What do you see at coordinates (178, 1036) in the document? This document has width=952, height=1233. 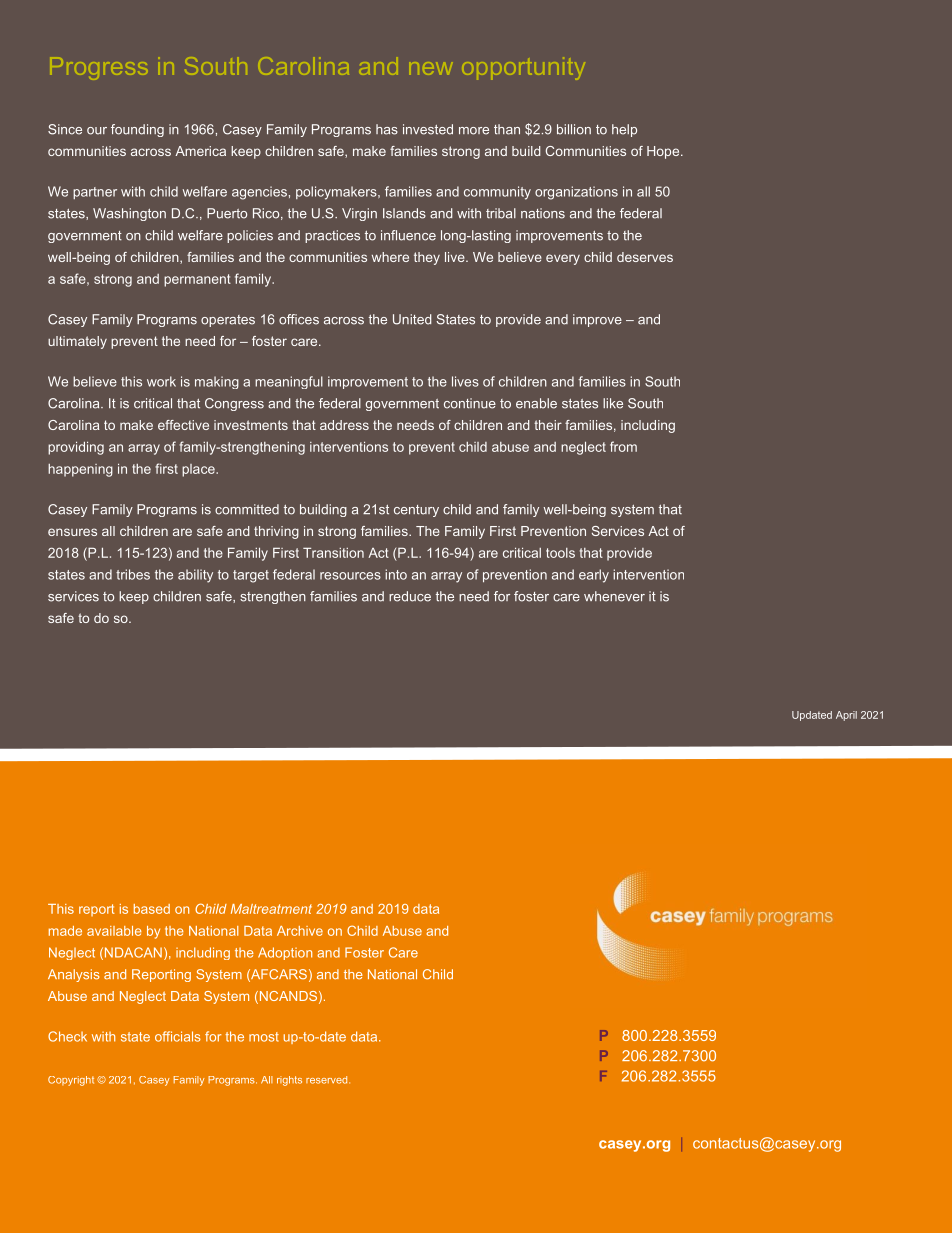 I see `officials` at bounding box center [178, 1036].
